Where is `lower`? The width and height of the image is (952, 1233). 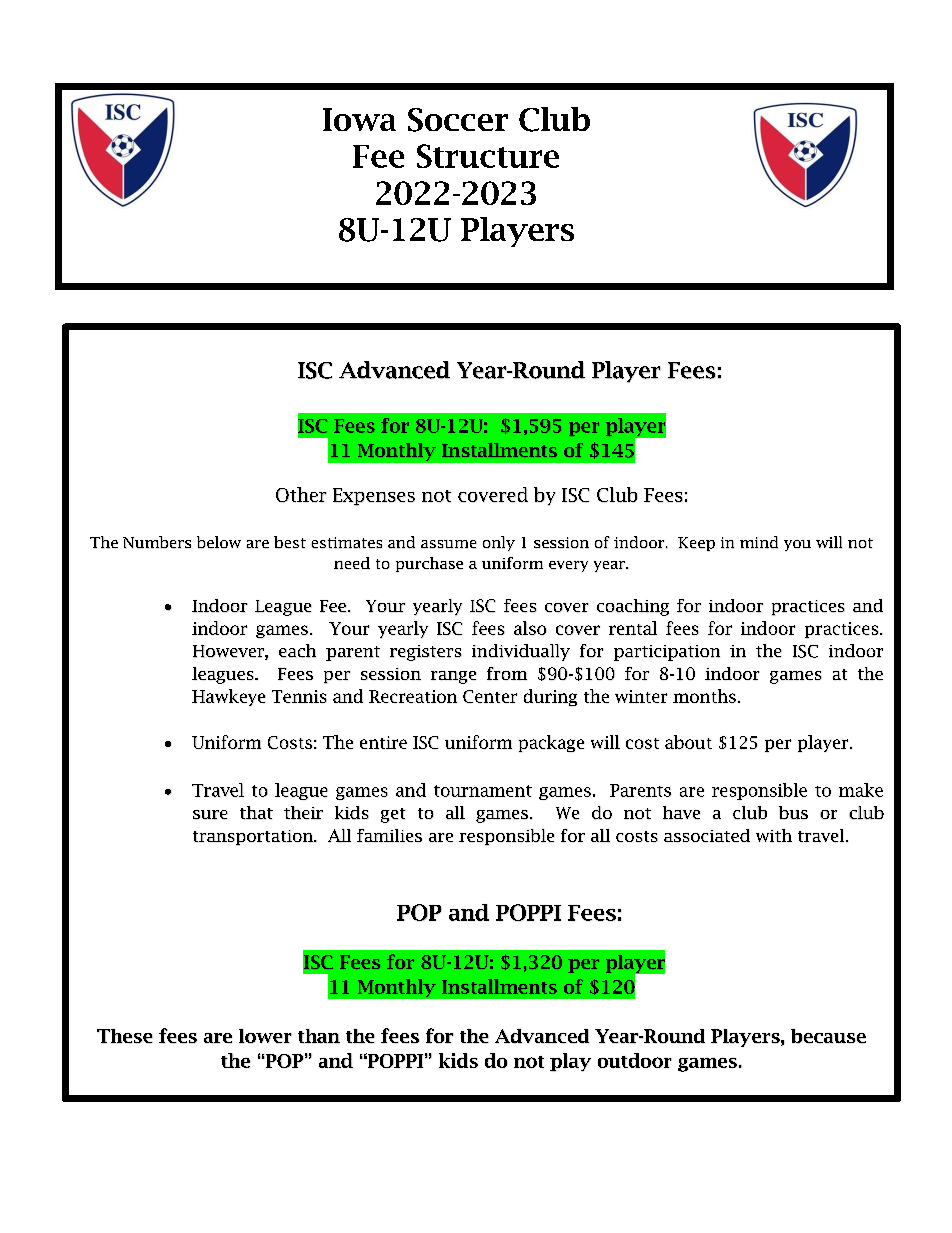 lower is located at coordinates (265, 1036).
